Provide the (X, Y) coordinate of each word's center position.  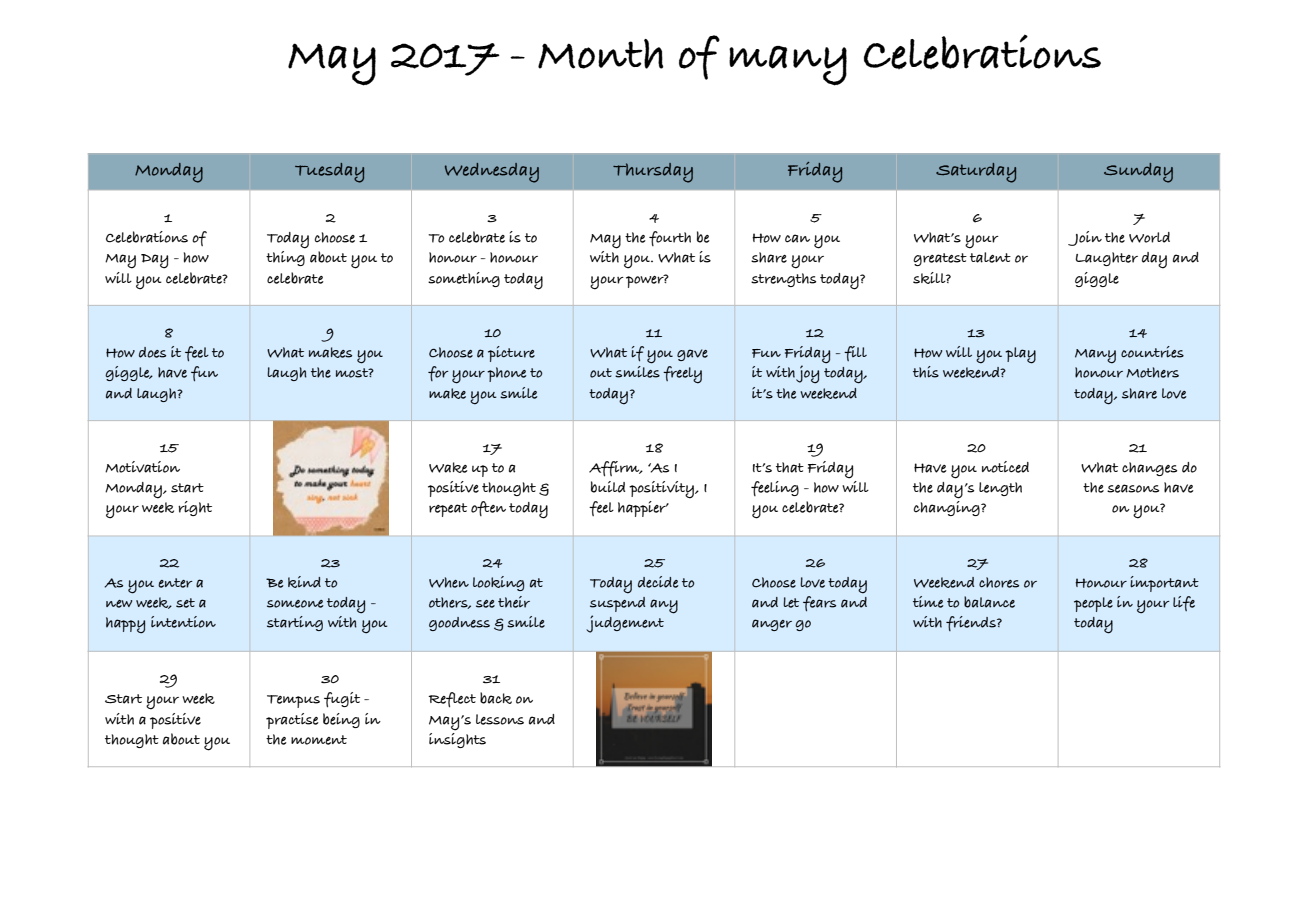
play (1020, 355)
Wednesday (492, 173)
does (152, 352)
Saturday (976, 173)
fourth (670, 238)
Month (600, 54)
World (1149, 237)
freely (682, 375)
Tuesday (329, 173)
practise (292, 721)
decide (658, 582)
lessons (500, 719)
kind (304, 582)
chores (999, 582)
